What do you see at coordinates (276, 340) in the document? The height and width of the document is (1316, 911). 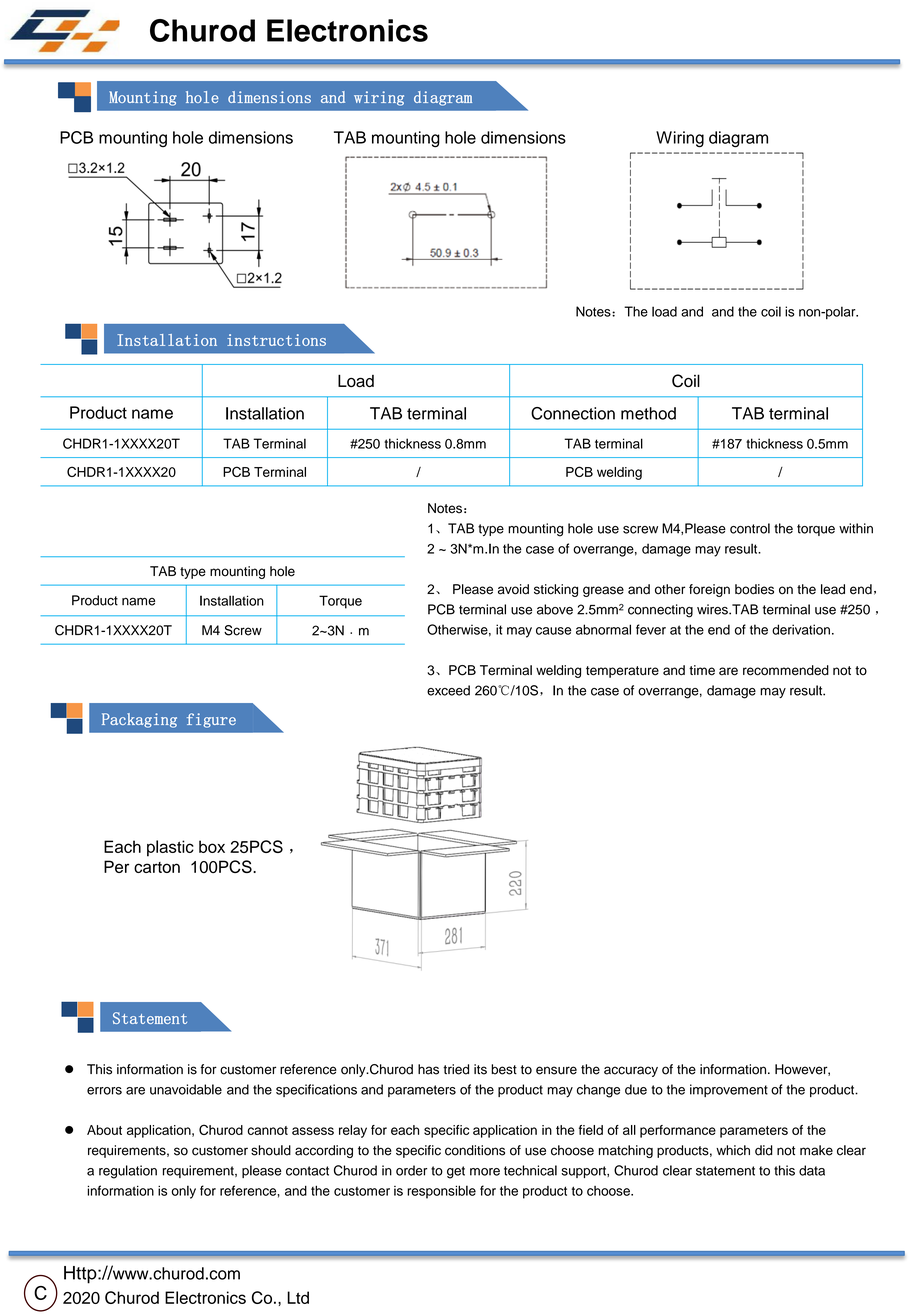 I see `instructions` at bounding box center [276, 340].
